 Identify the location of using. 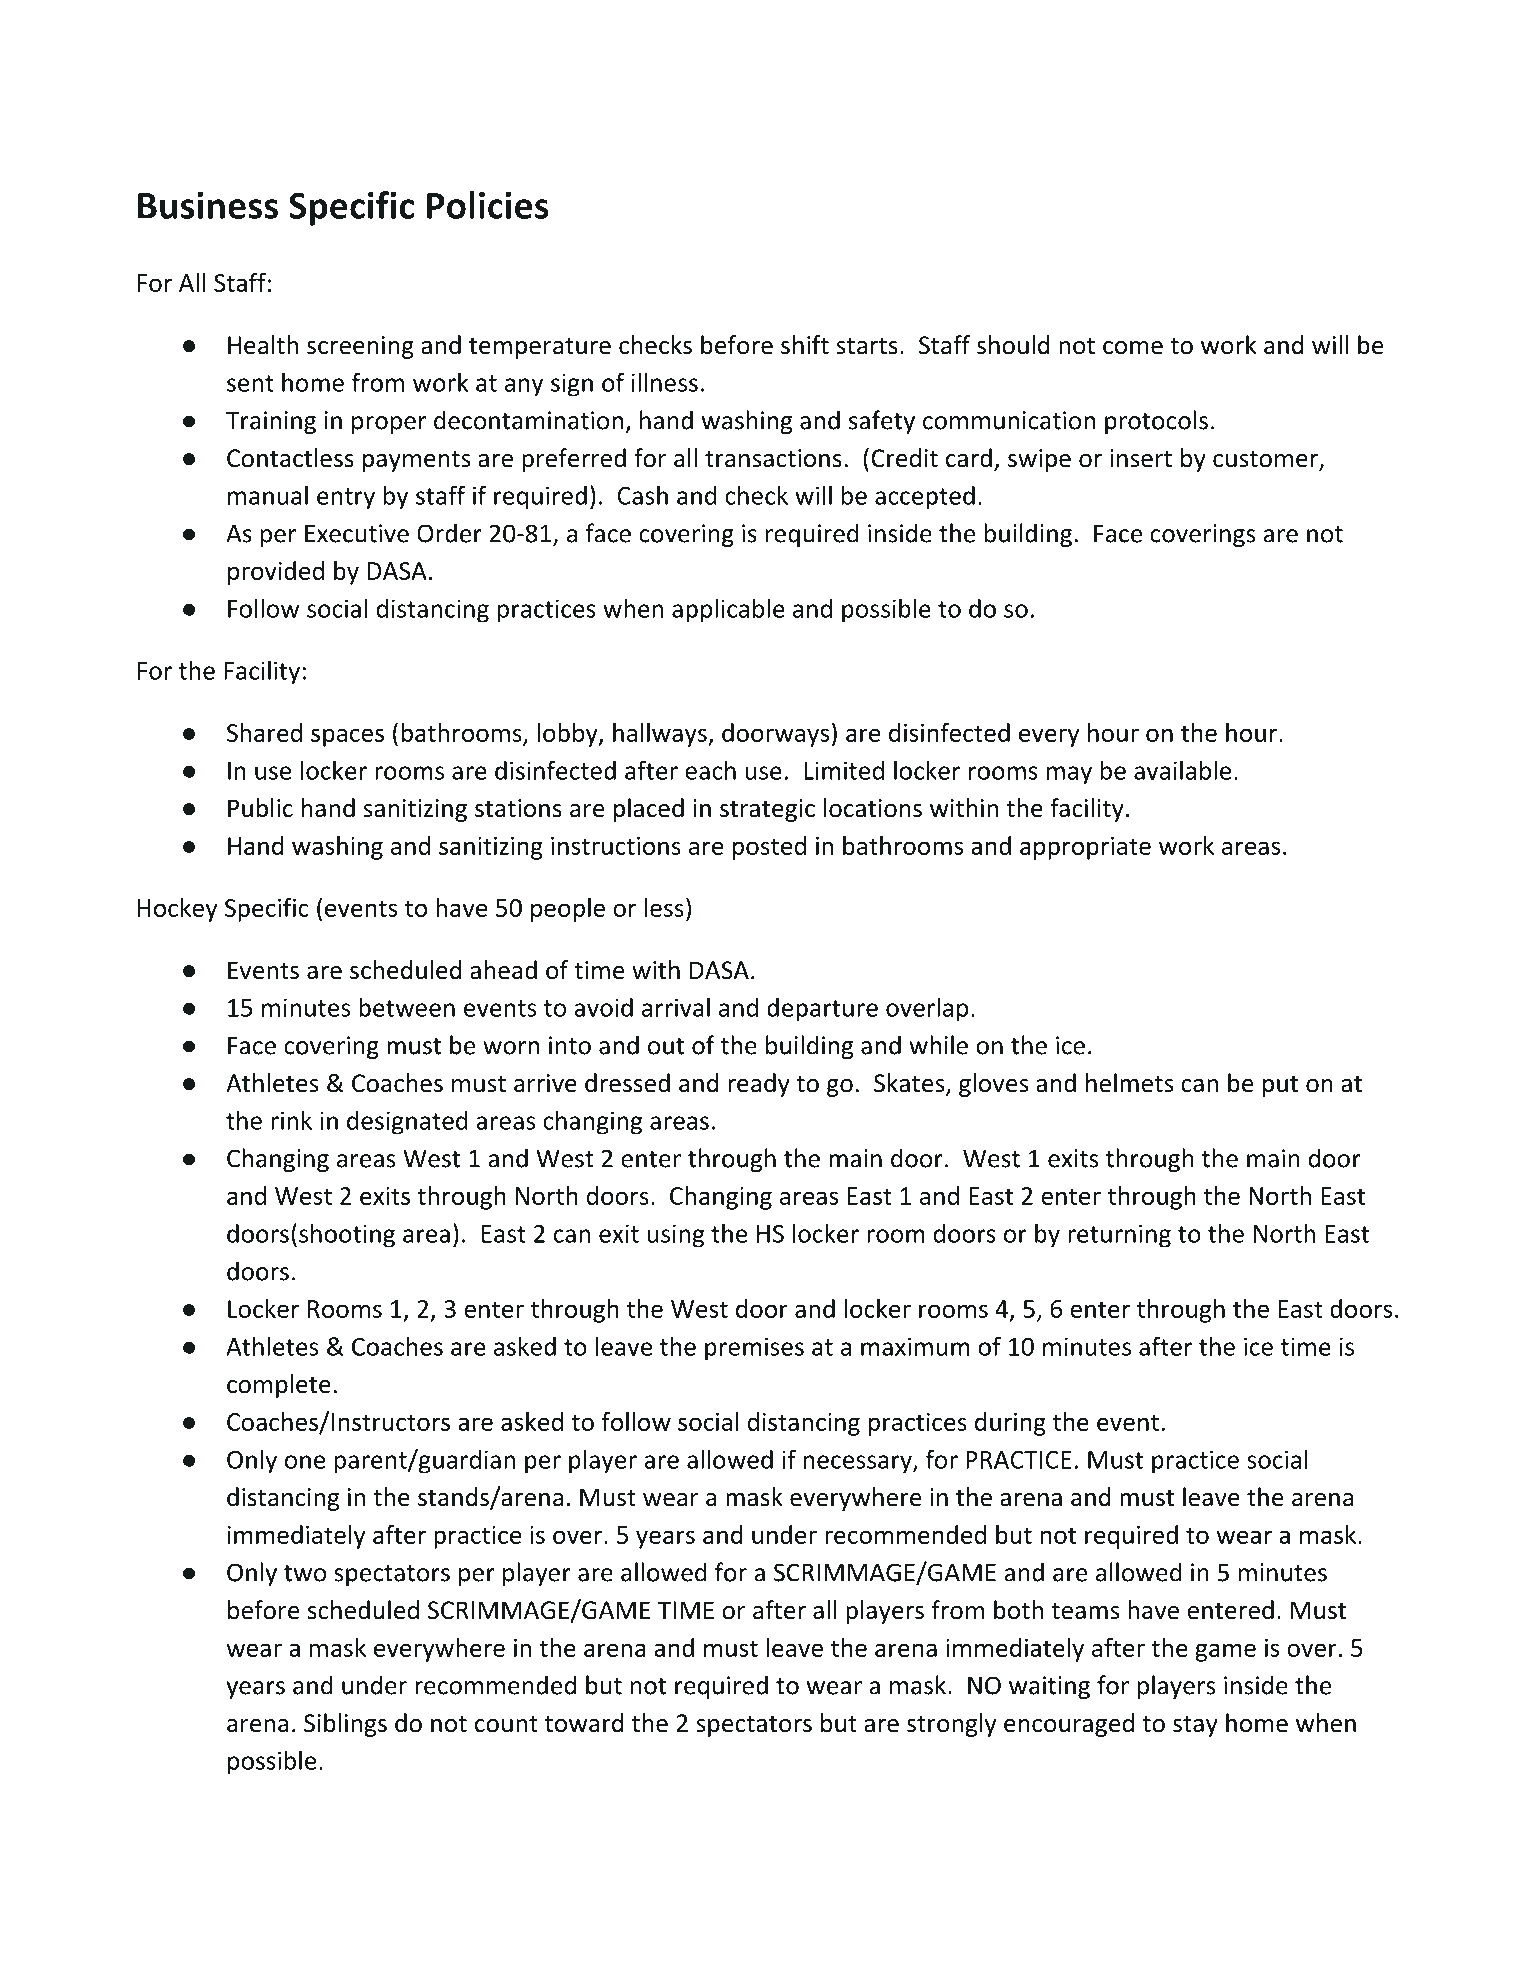
(675, 1236).
